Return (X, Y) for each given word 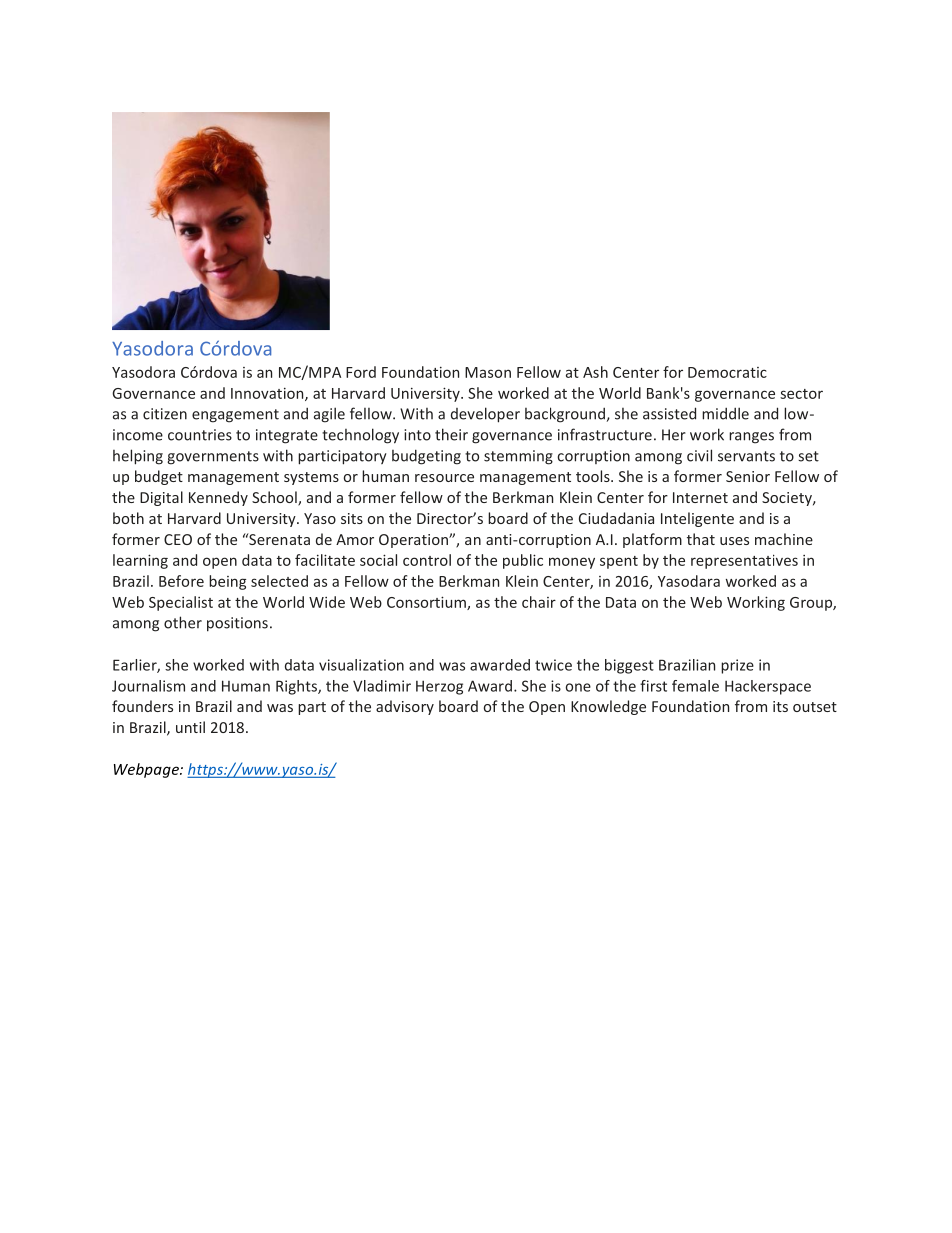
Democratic (727, 372)
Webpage (147, 770)
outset (815, 707)
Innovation (268, 394)
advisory (405, 707)
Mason (488, 372)
